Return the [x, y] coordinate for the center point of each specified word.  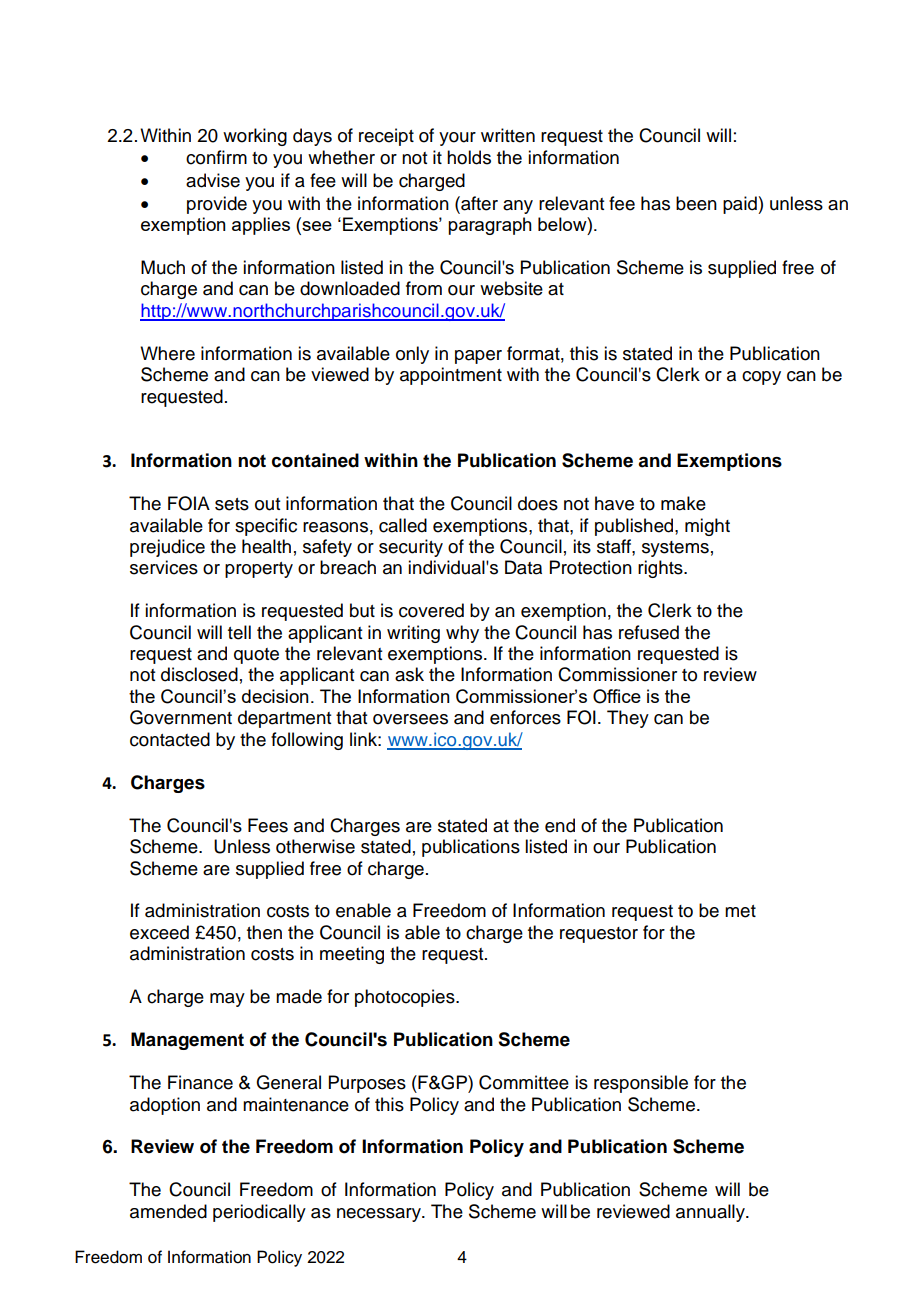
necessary [380, 1215]
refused [649, 632]
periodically [259, 1213]
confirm [216, 157]
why [462, 634]
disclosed [199, 674]
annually [711, 1213]
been [696, 203]
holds [469, 157]
